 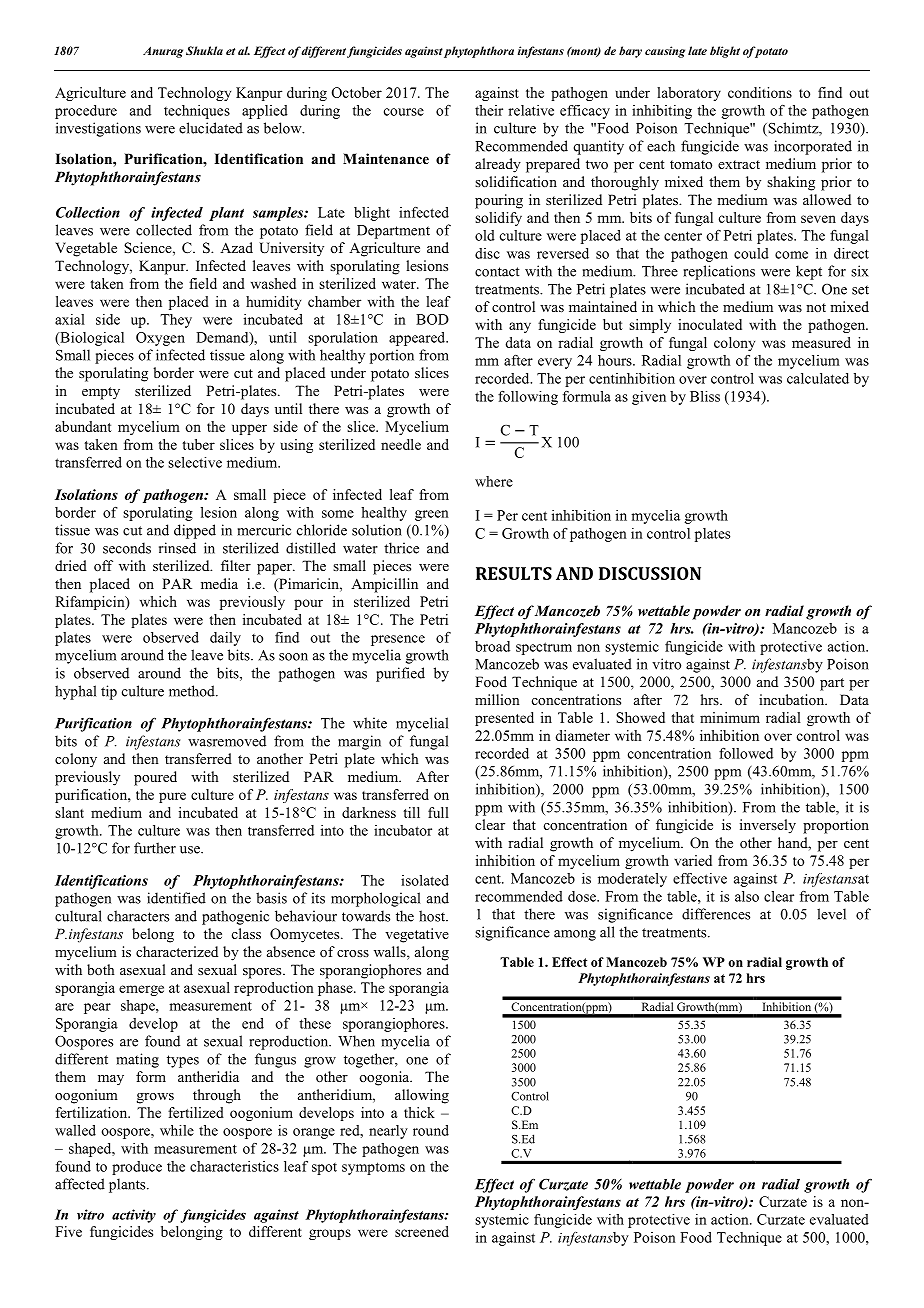 I want to click on activity, so click(x=134, y=1216).
